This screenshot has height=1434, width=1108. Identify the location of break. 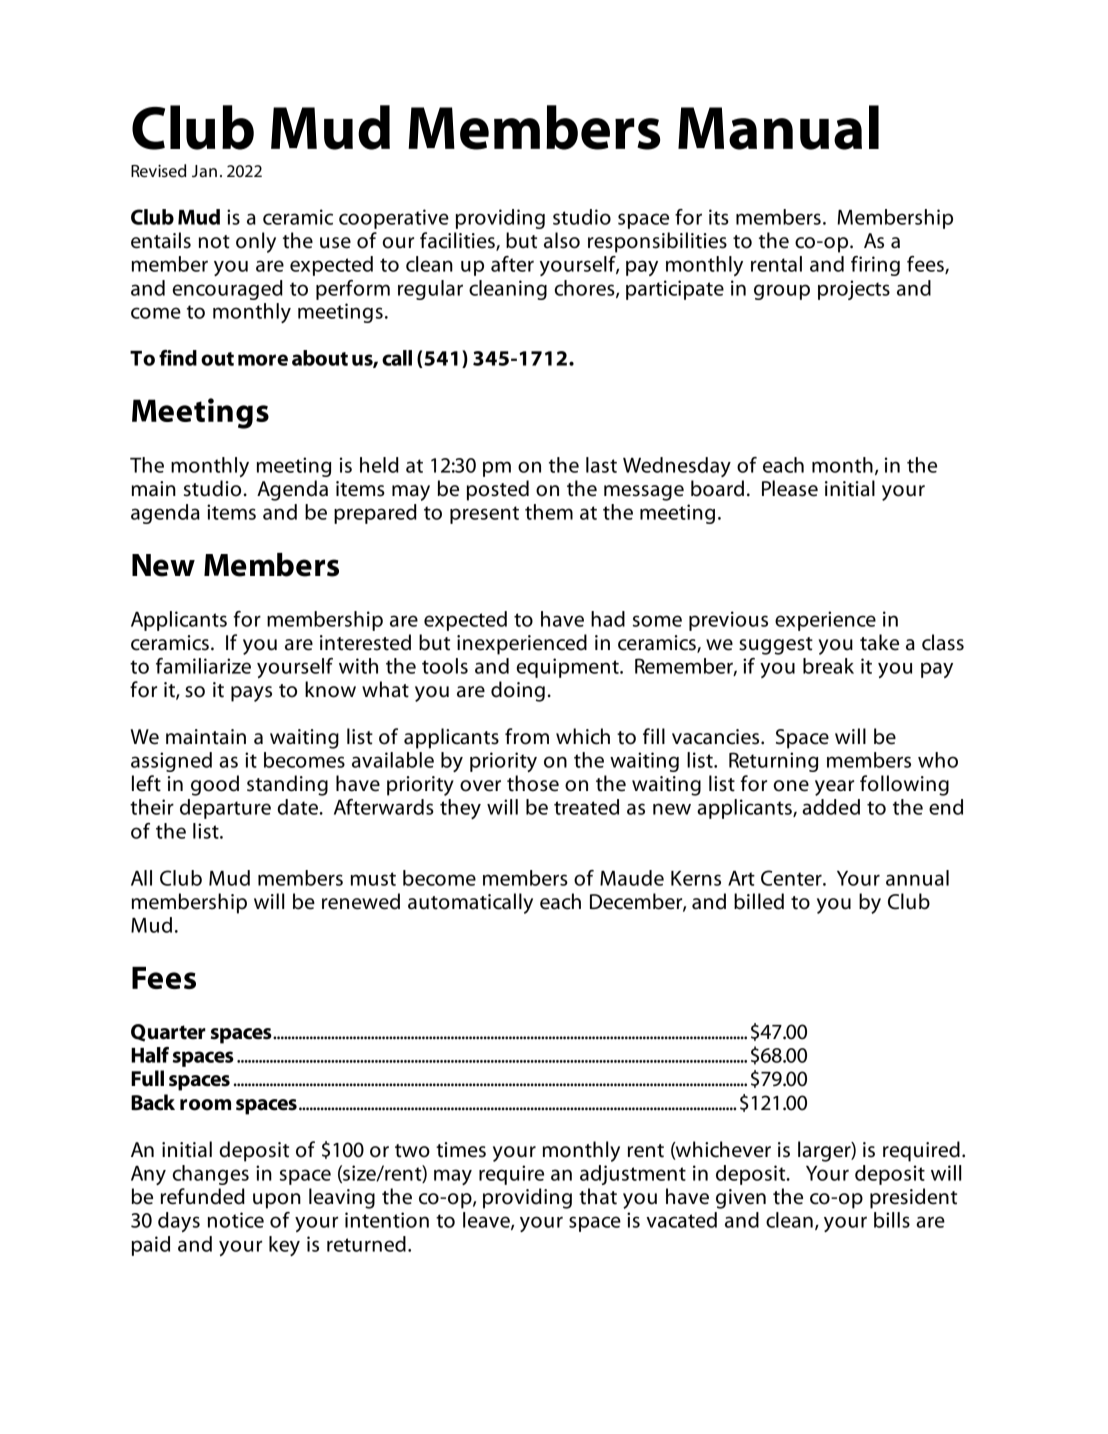
(828, 666).
